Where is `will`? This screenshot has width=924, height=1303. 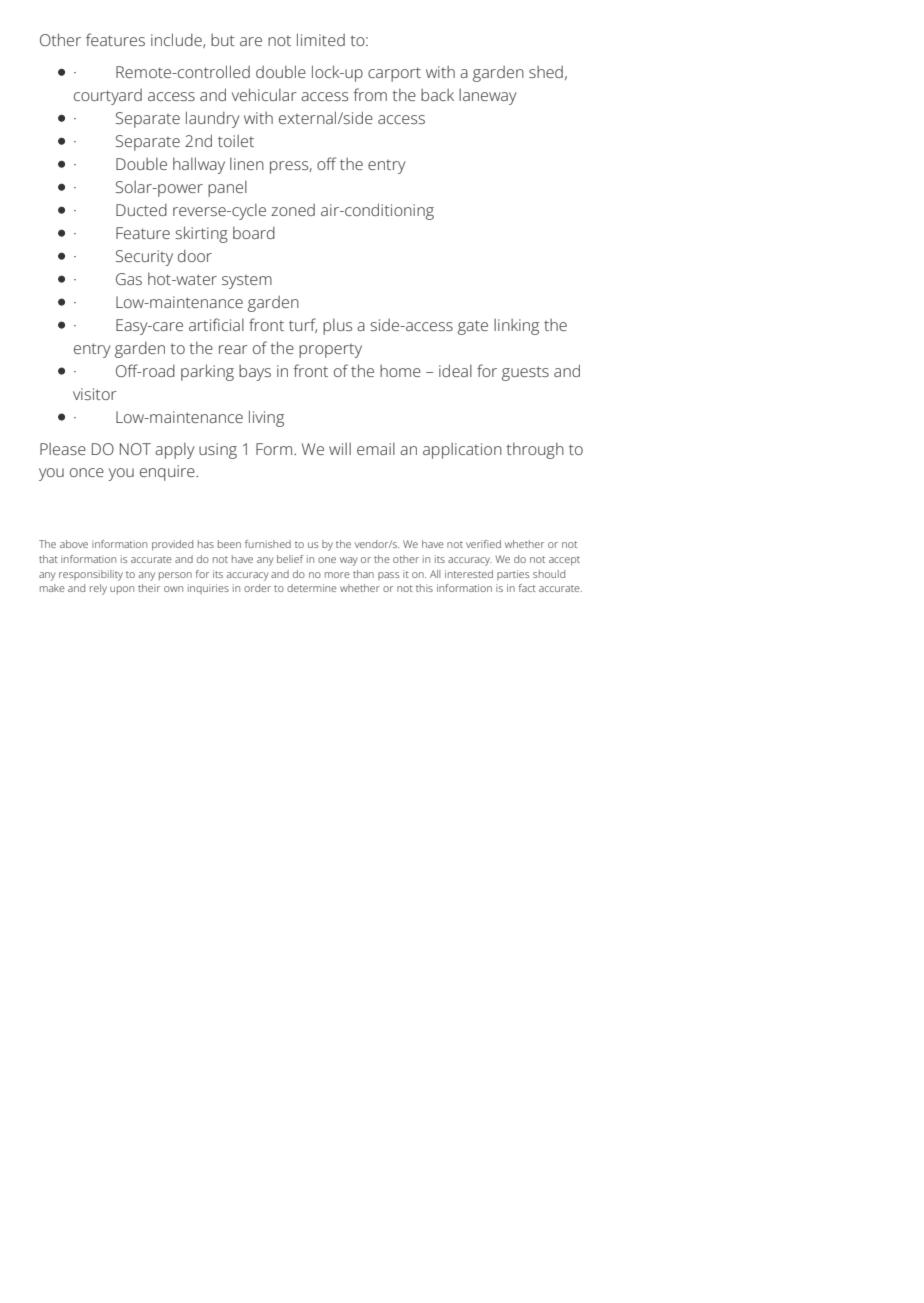 will is located at coordinates (340, 449).
